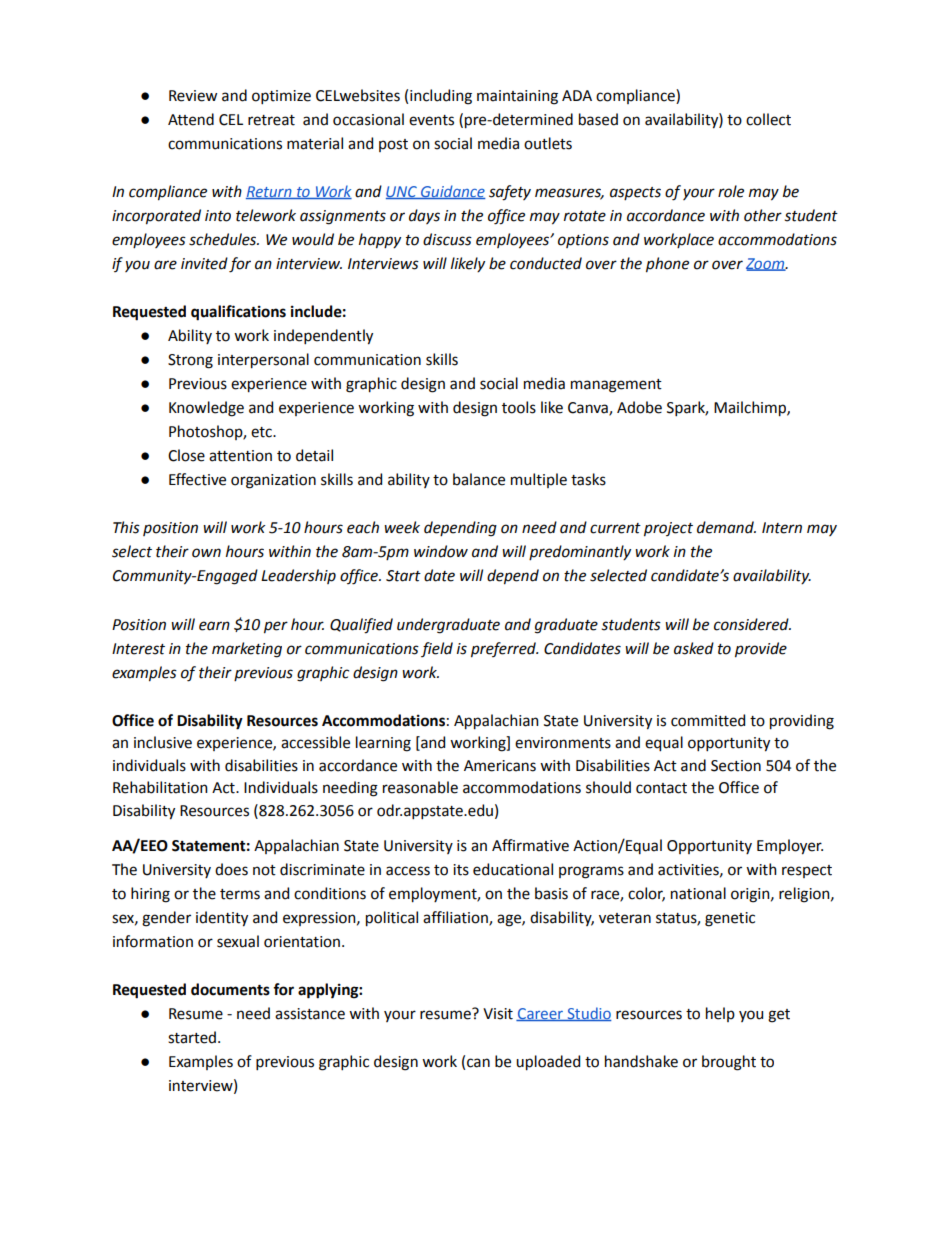 The image size is (952, 1233). Describe the element at coordinates (639, 407) in the image. I see `Adobe` at that location.
